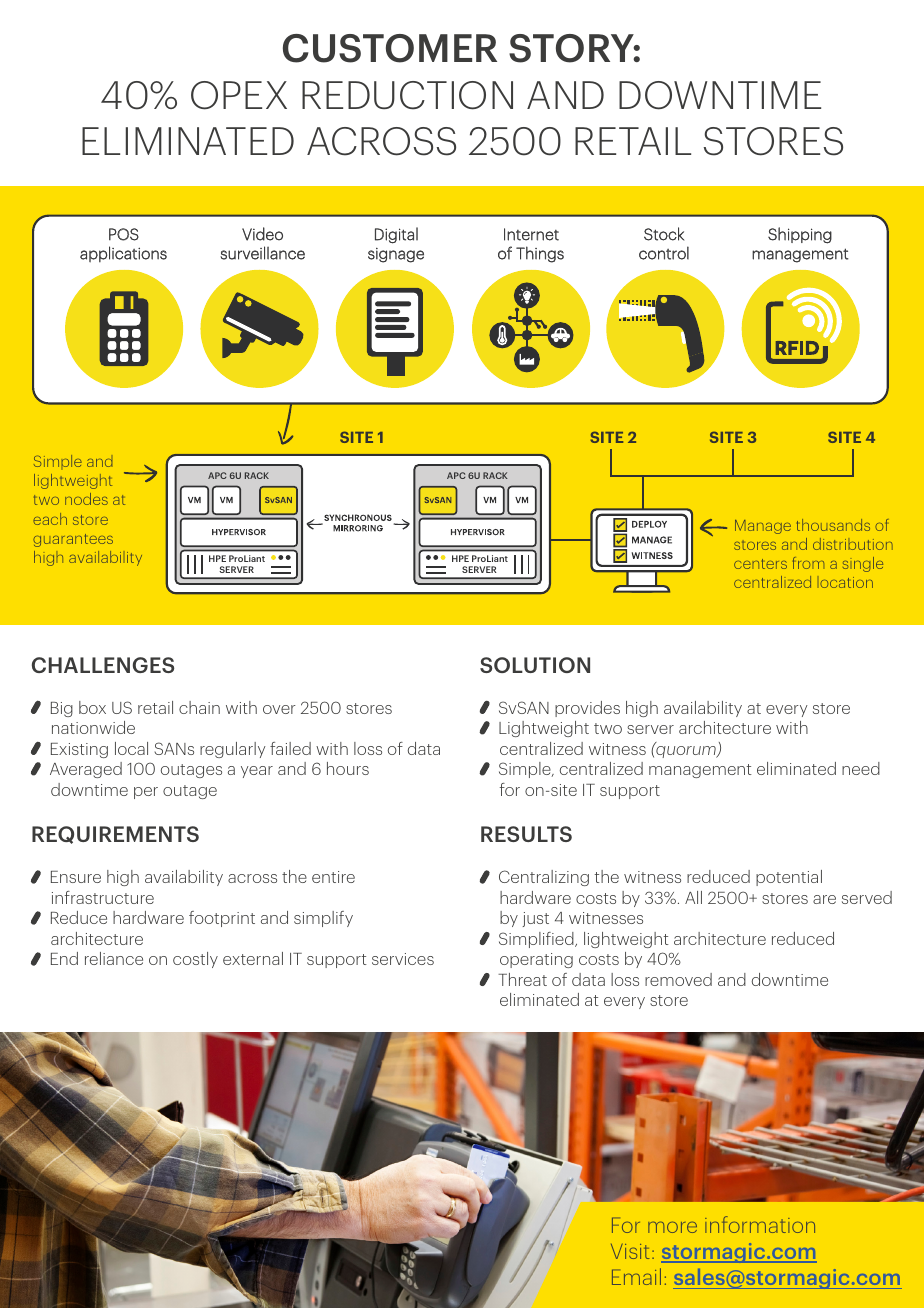 The height and width of the screenshot is (1308, 924). Describe the element at coordinates (407, 95) in the screenshot. I see `REDUCTION` at that location.
